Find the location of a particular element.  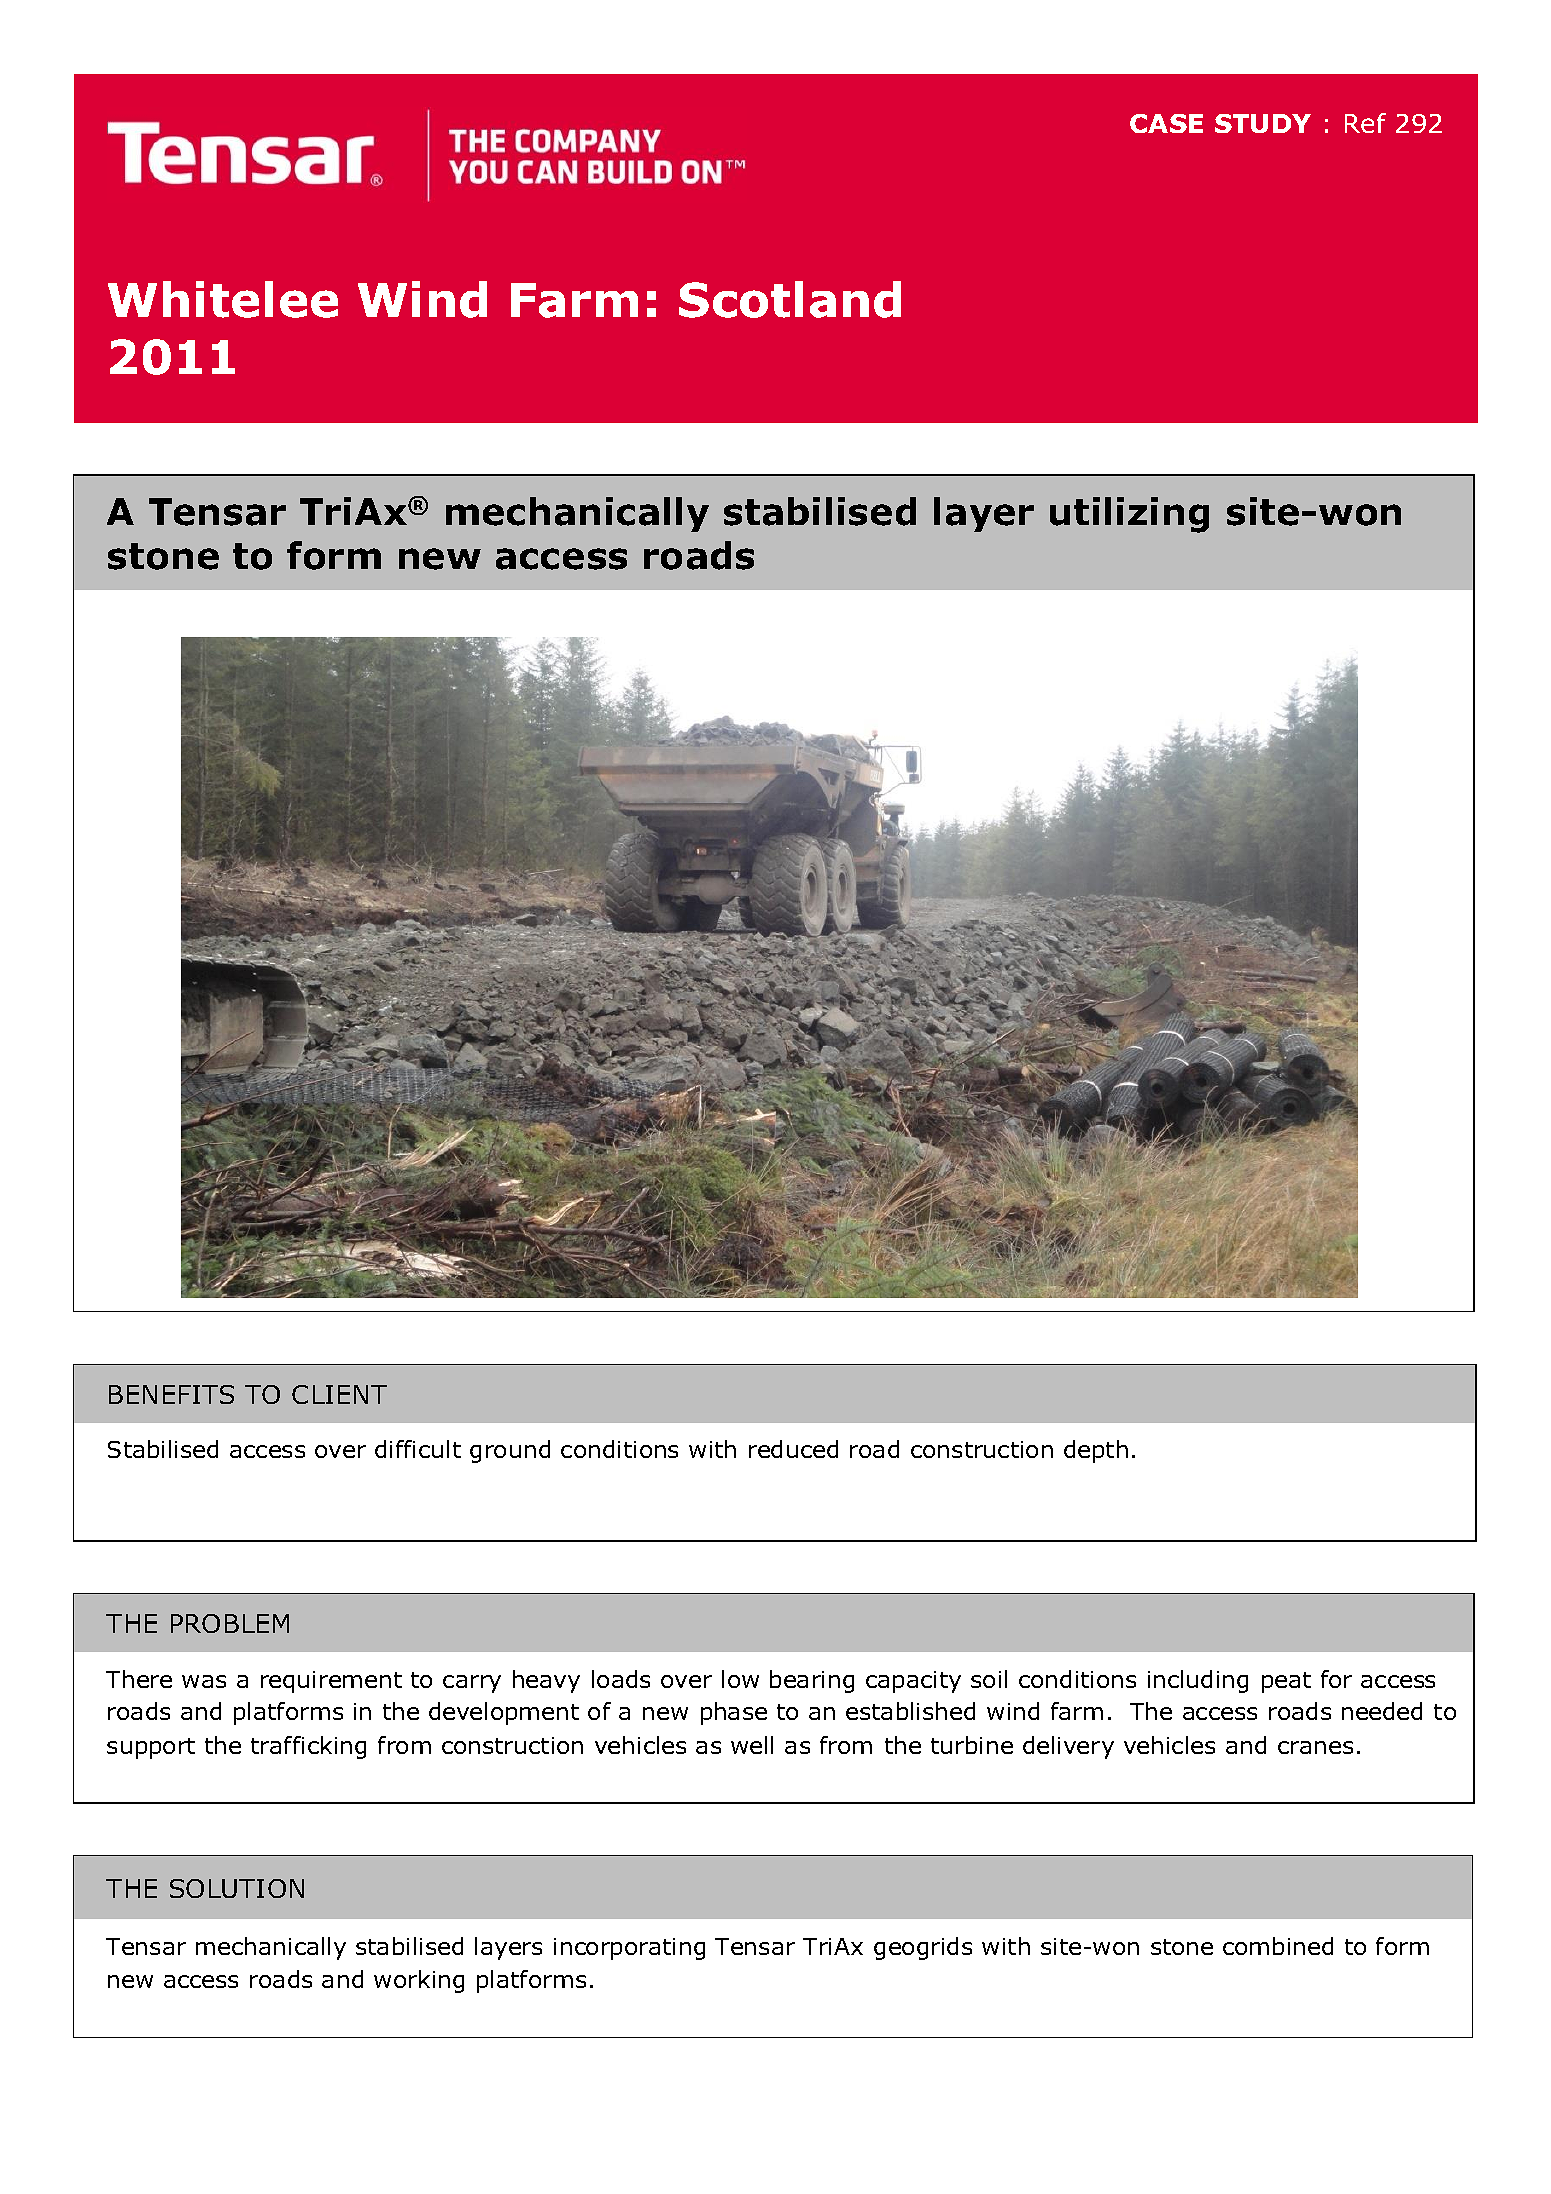

CASE is located at coordinates (1166, 123).
